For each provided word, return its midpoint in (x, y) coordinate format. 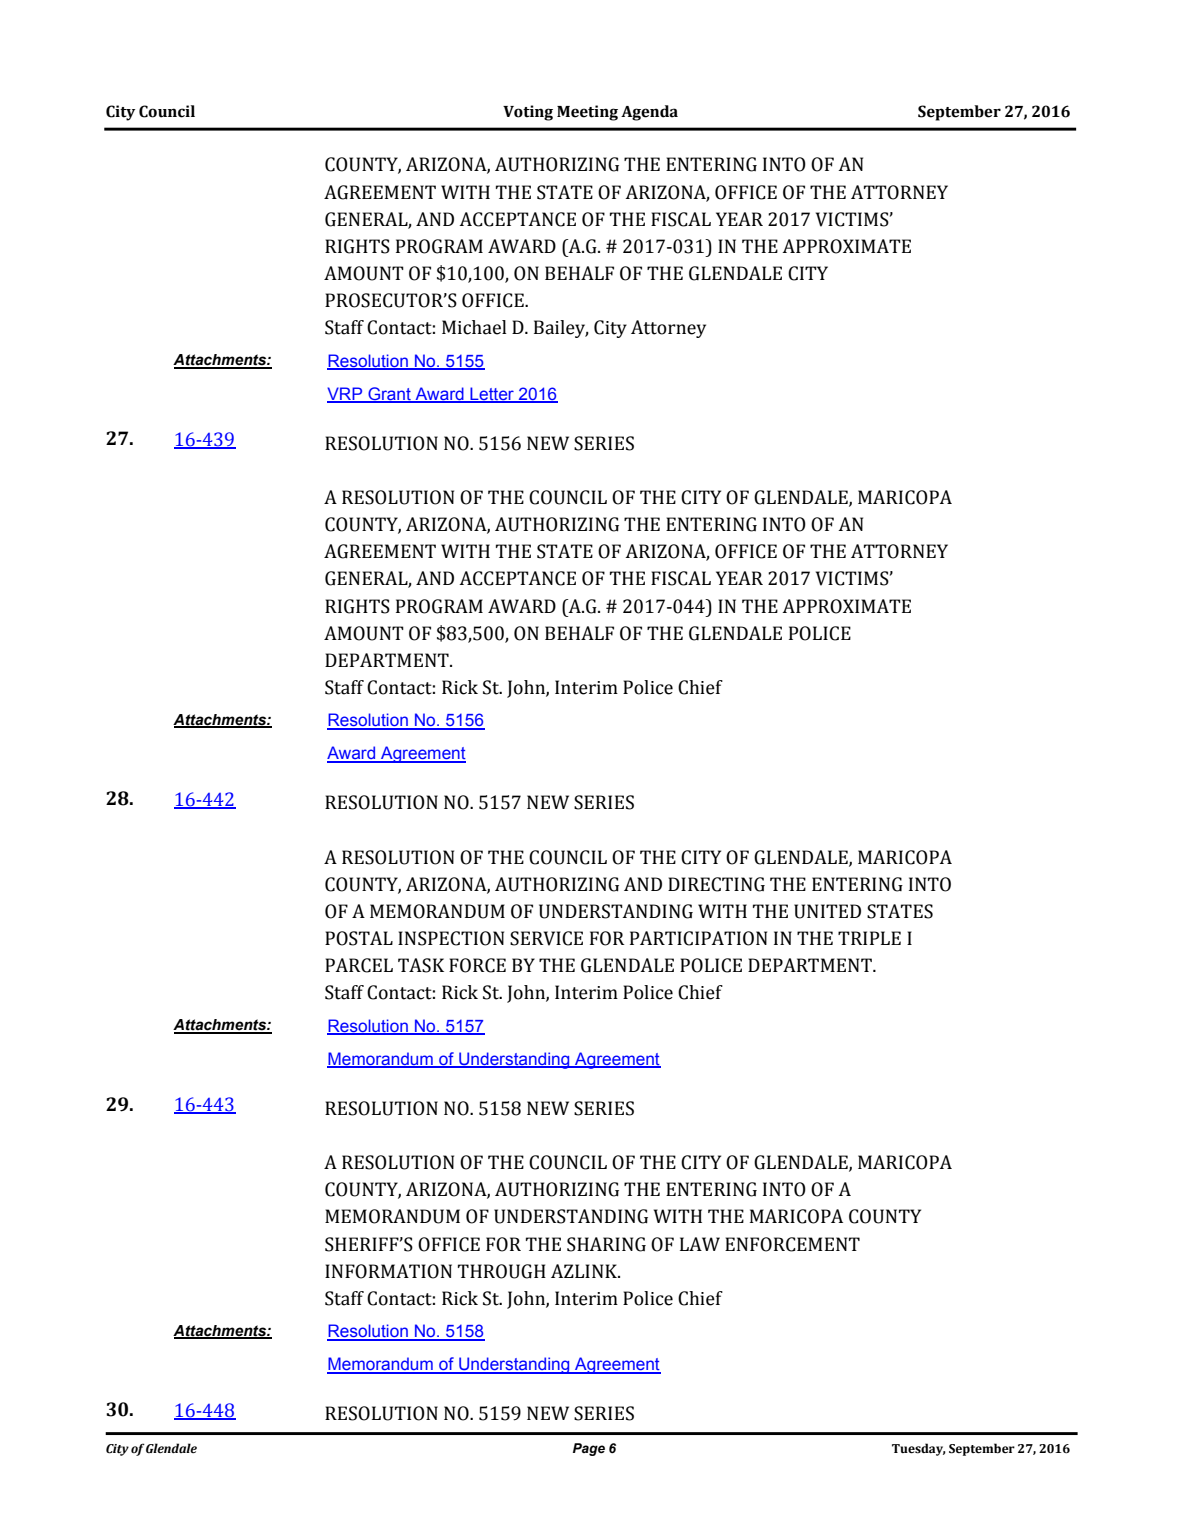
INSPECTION (451, 938)
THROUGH (502, 1271)
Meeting (587, 113)
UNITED (827, 911)
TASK (421, 965)
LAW (700, 1244)
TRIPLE (869, 938)
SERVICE (546, 938)
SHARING (606, 1244)
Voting (528, 113)
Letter (492, 394)
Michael (474, 327)
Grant (389, 394)
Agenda (649, 113)
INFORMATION (388, 1271)
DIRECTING (716, 884)
